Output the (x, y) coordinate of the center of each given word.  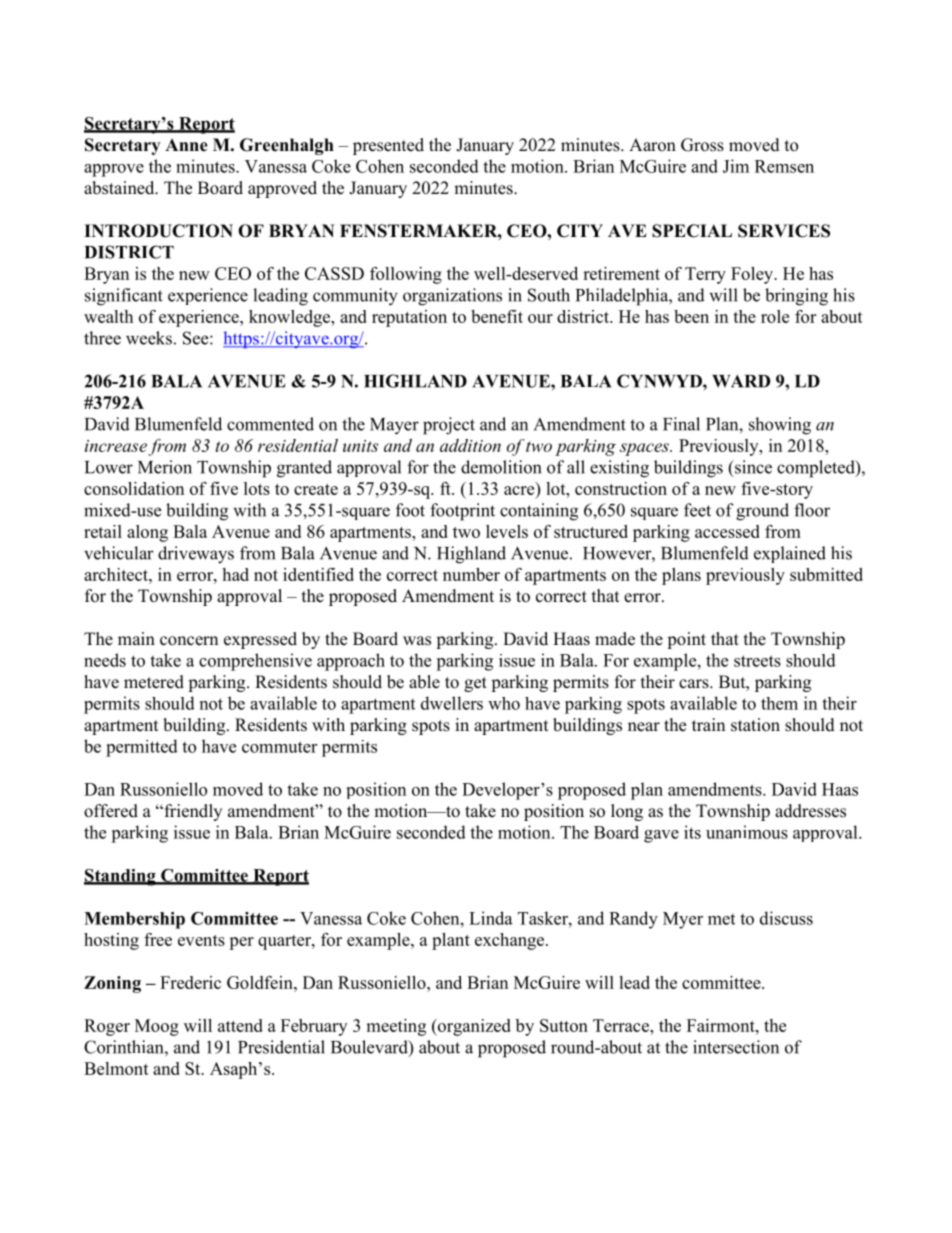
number (471, 574)
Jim (736, 166)
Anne (186, 145)
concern (189, 641)
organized (473, 1027)
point (686, 640)
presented (388, 146)
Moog (157, 1027)
